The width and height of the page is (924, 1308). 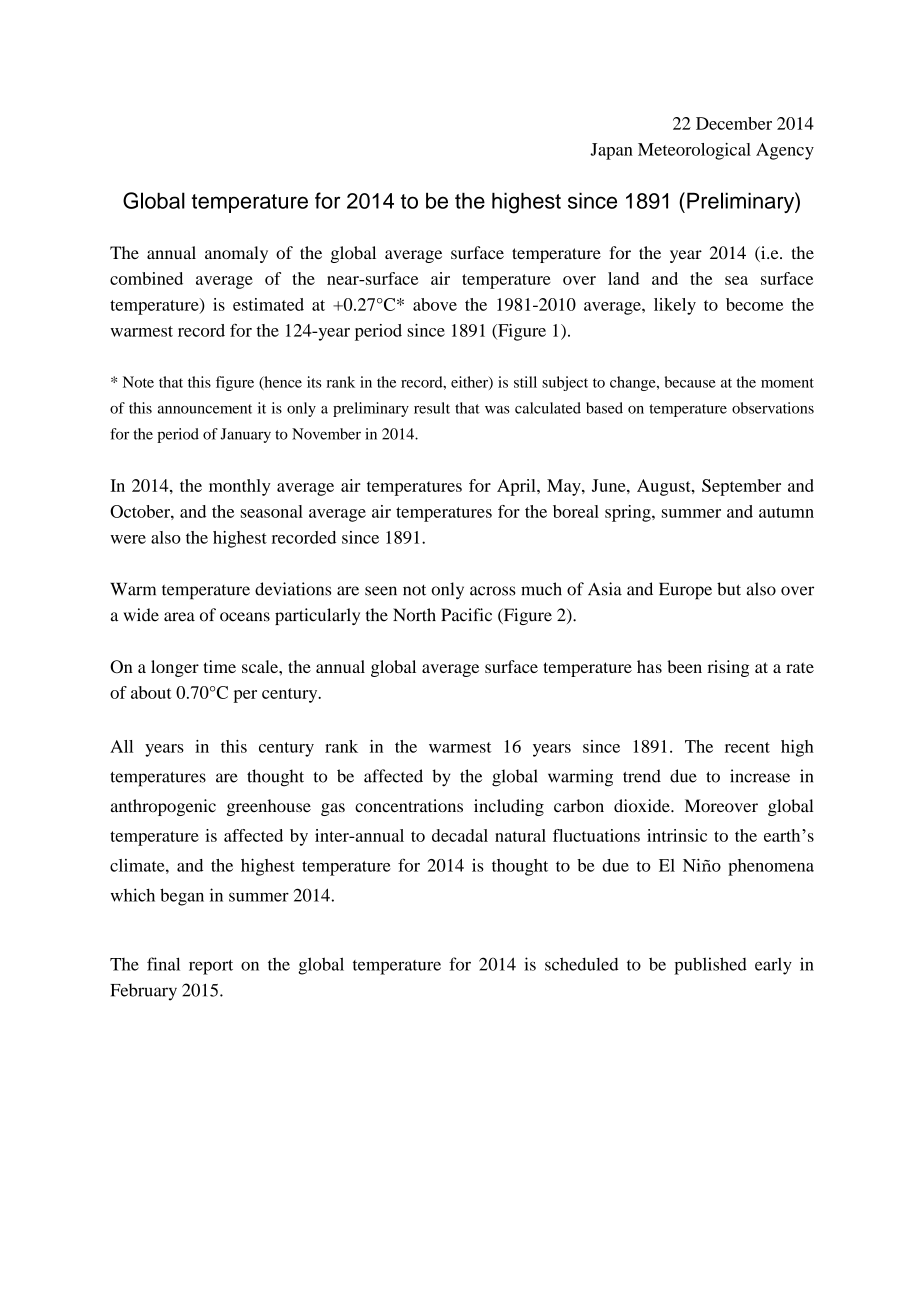 What do you see at coordinates (611, 151) in the page?
I see `Japan` at bounding box center [611, 151].
